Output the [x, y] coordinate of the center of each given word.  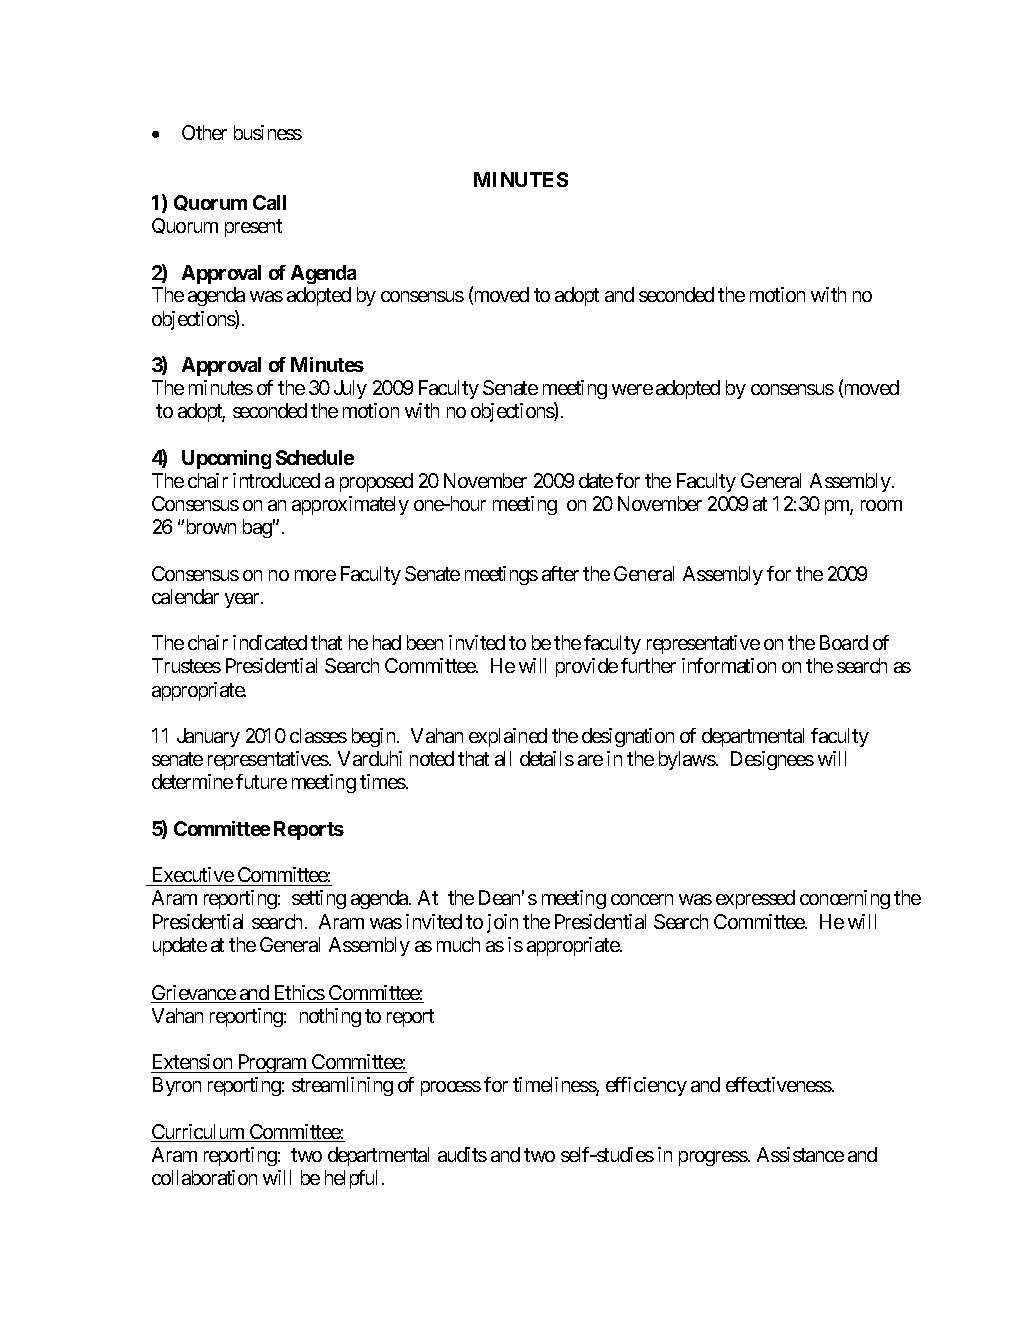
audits [462, 1154]
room [881, 505]
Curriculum [199, 1133]
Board [844, 642]
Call [269, 202]
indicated [270, 642]
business [268, 132]
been [425, 642]
